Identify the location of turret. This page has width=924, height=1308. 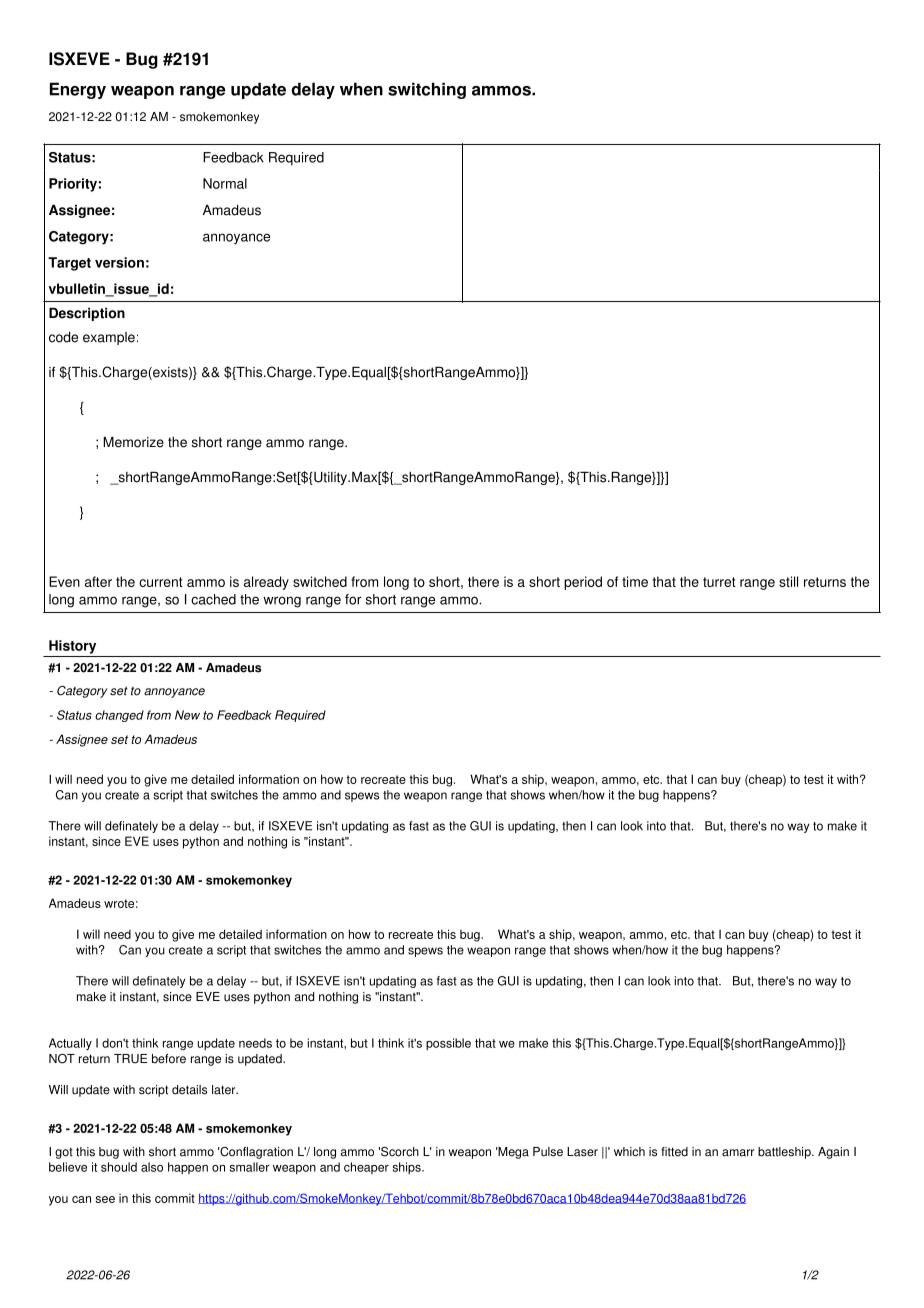
(719, 582).
